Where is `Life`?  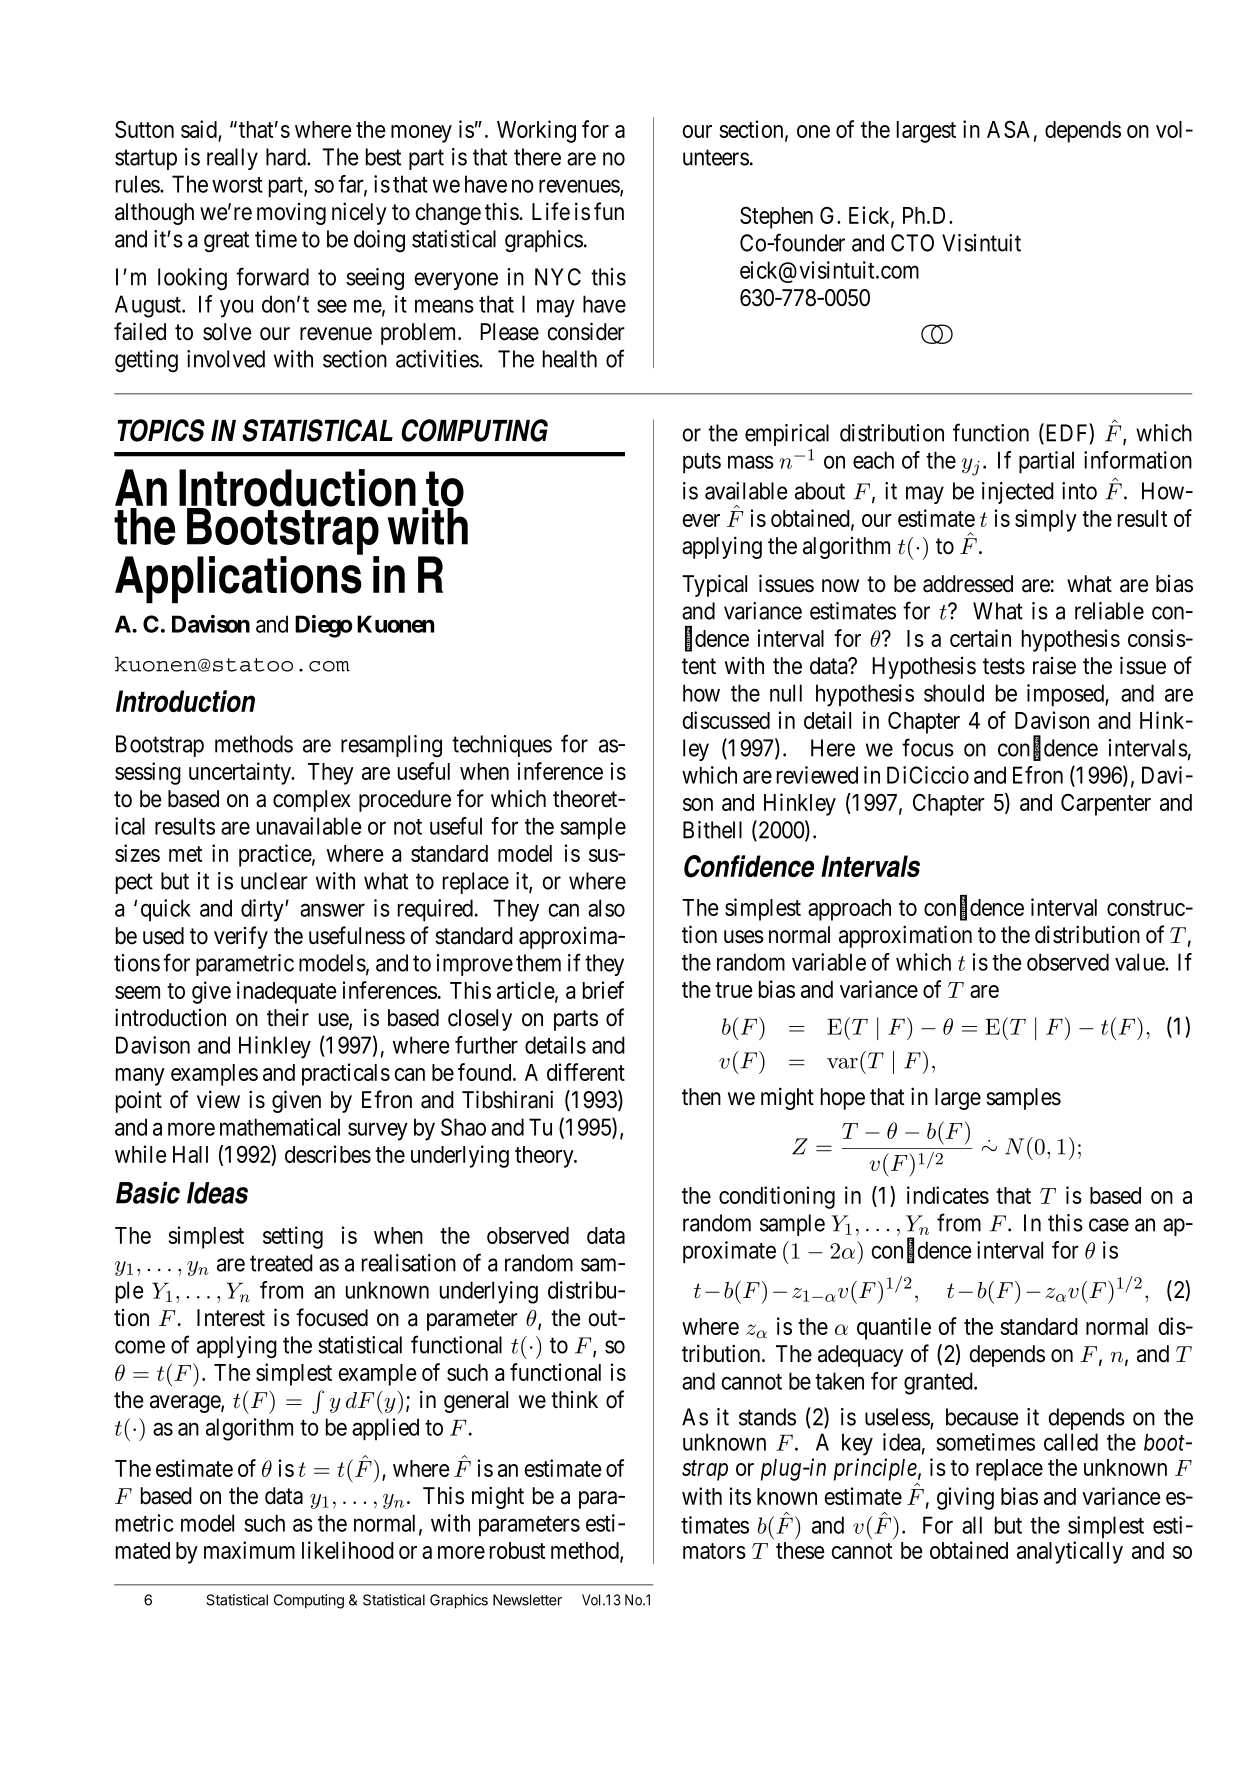 Life is located at coordinates (551, 211).
